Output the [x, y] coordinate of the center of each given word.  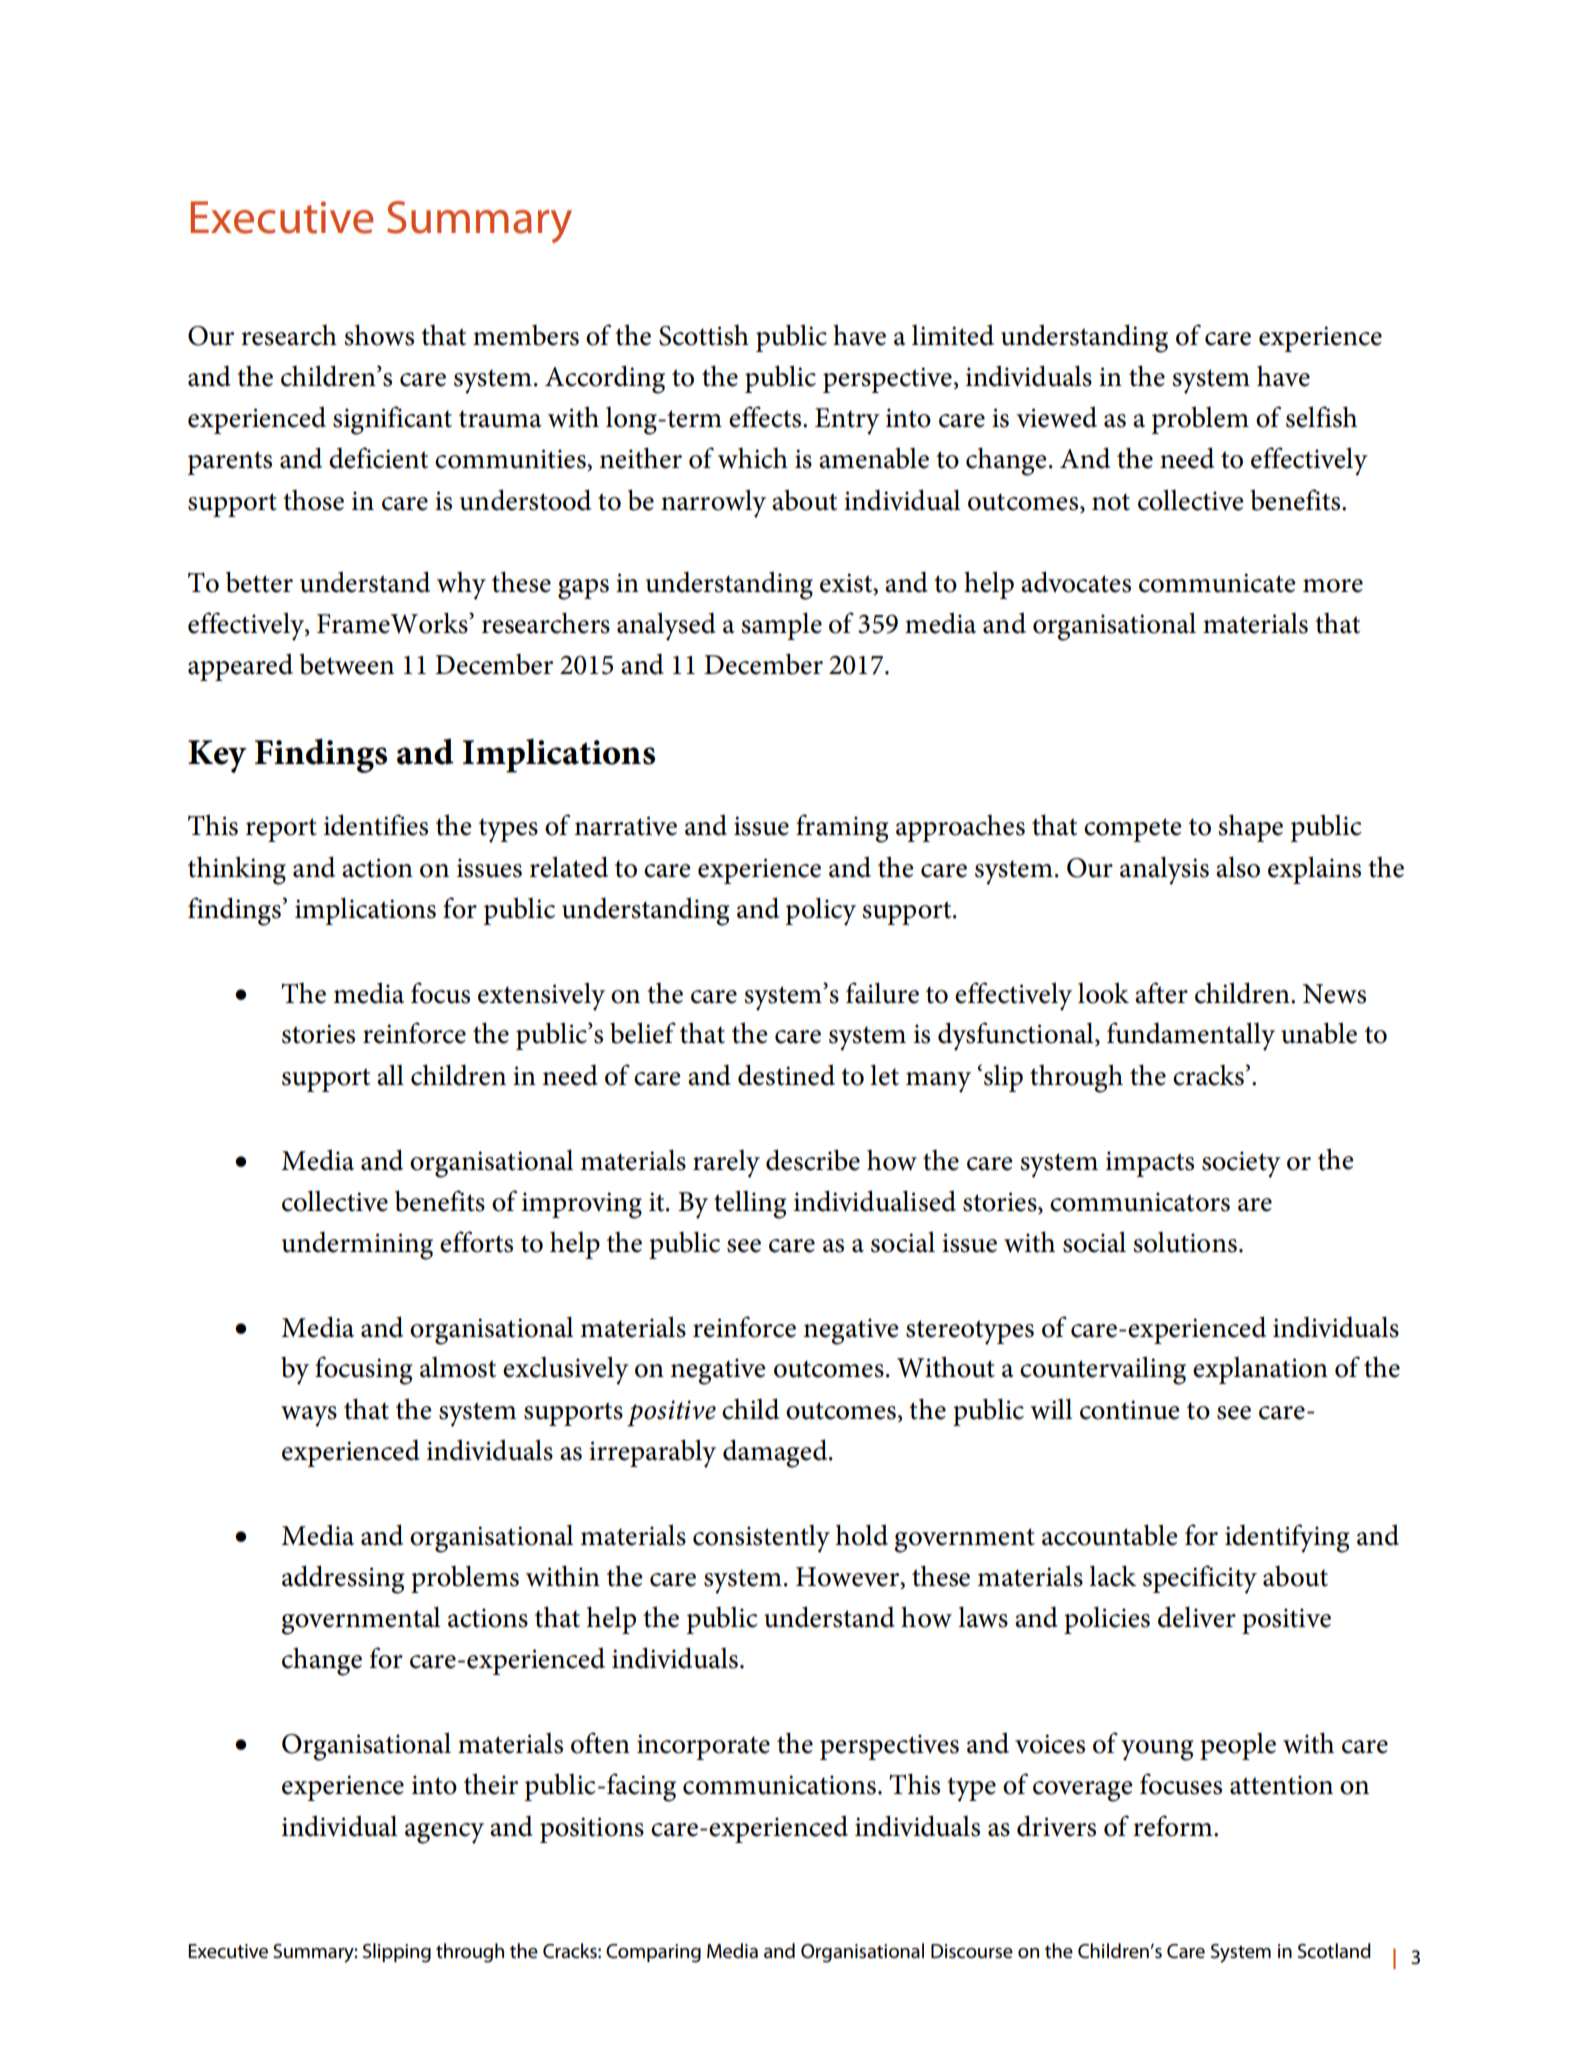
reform [1174, 1826]
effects [766, 417]
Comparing [653, 1953]
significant [392, 420]
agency [444, 1833]
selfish [1321, 417]
